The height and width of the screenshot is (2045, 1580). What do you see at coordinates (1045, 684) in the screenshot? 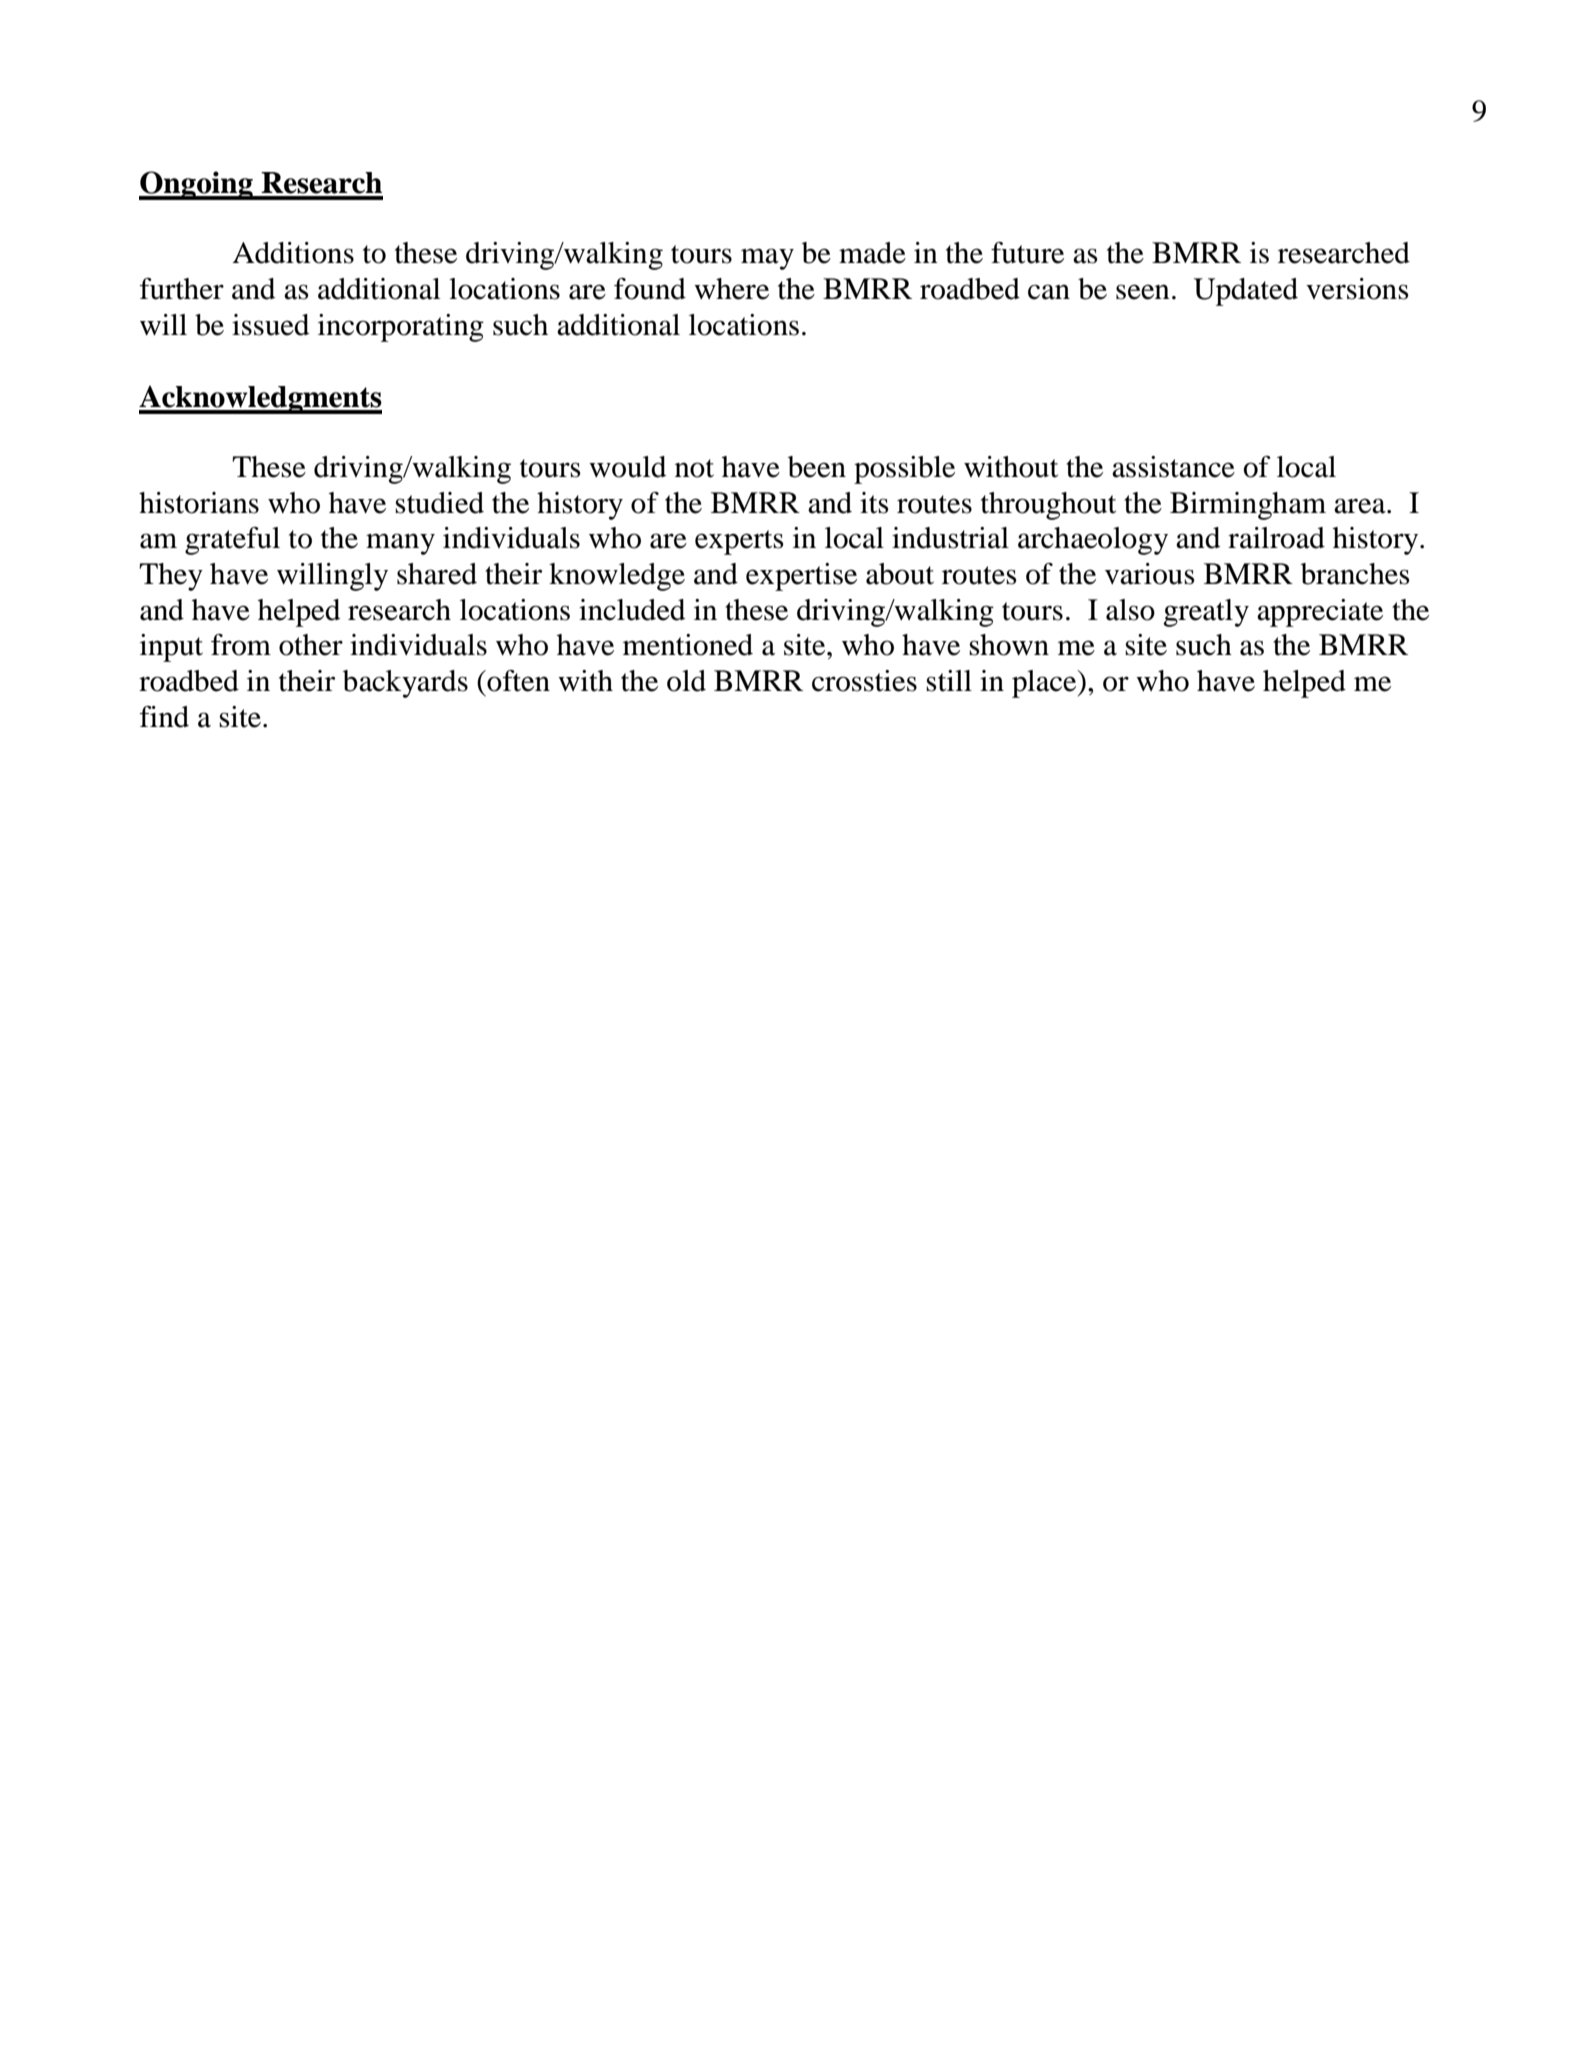
I see `place` at bounding box center [1045, 684].
